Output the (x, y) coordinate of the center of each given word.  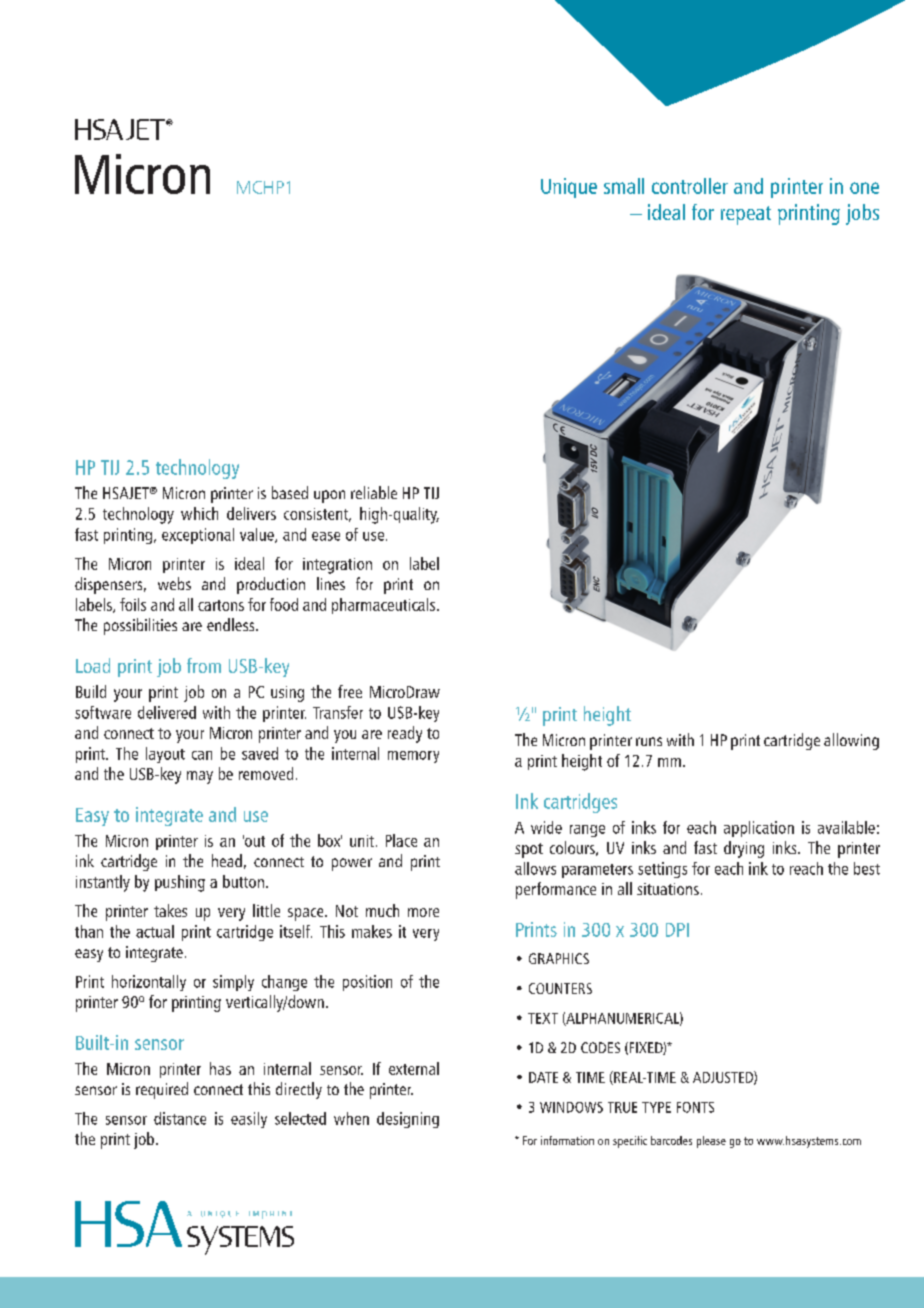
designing (408, 1120)
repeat (746, 215)
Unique (569, 188)
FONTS (695, 1107)
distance (180, 1118)
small (624, 186)
